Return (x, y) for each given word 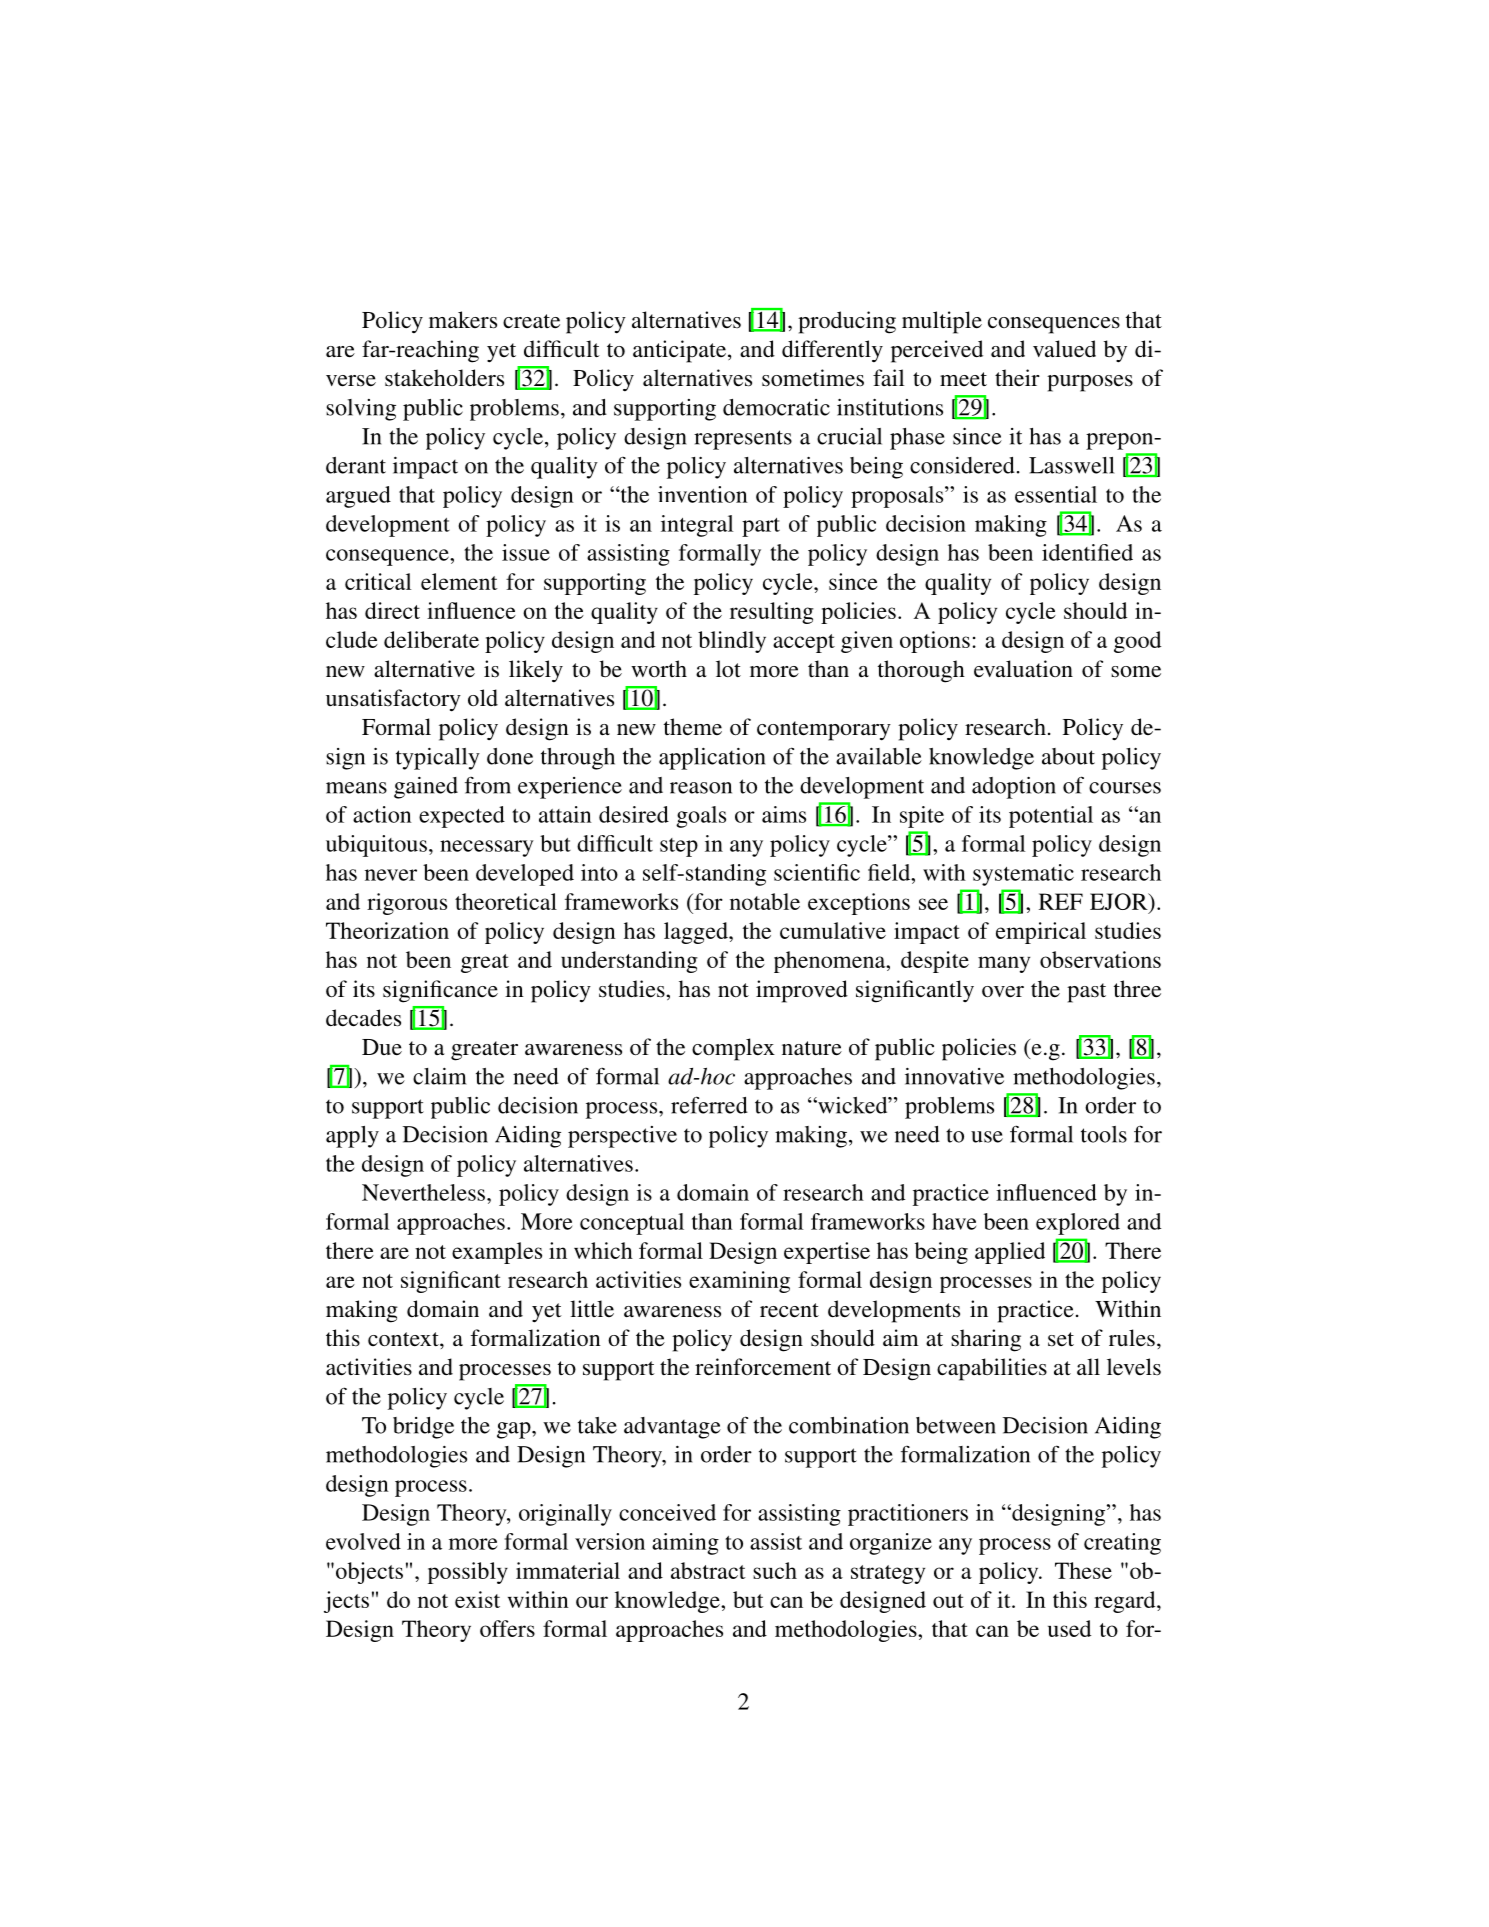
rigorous (407, 904)
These (1083, 1570)
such (775, 1570)
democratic (776, 407)
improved (802, 991)
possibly (468, 1573)
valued (1064, 349)
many (1004, 964)
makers (463, 320)
